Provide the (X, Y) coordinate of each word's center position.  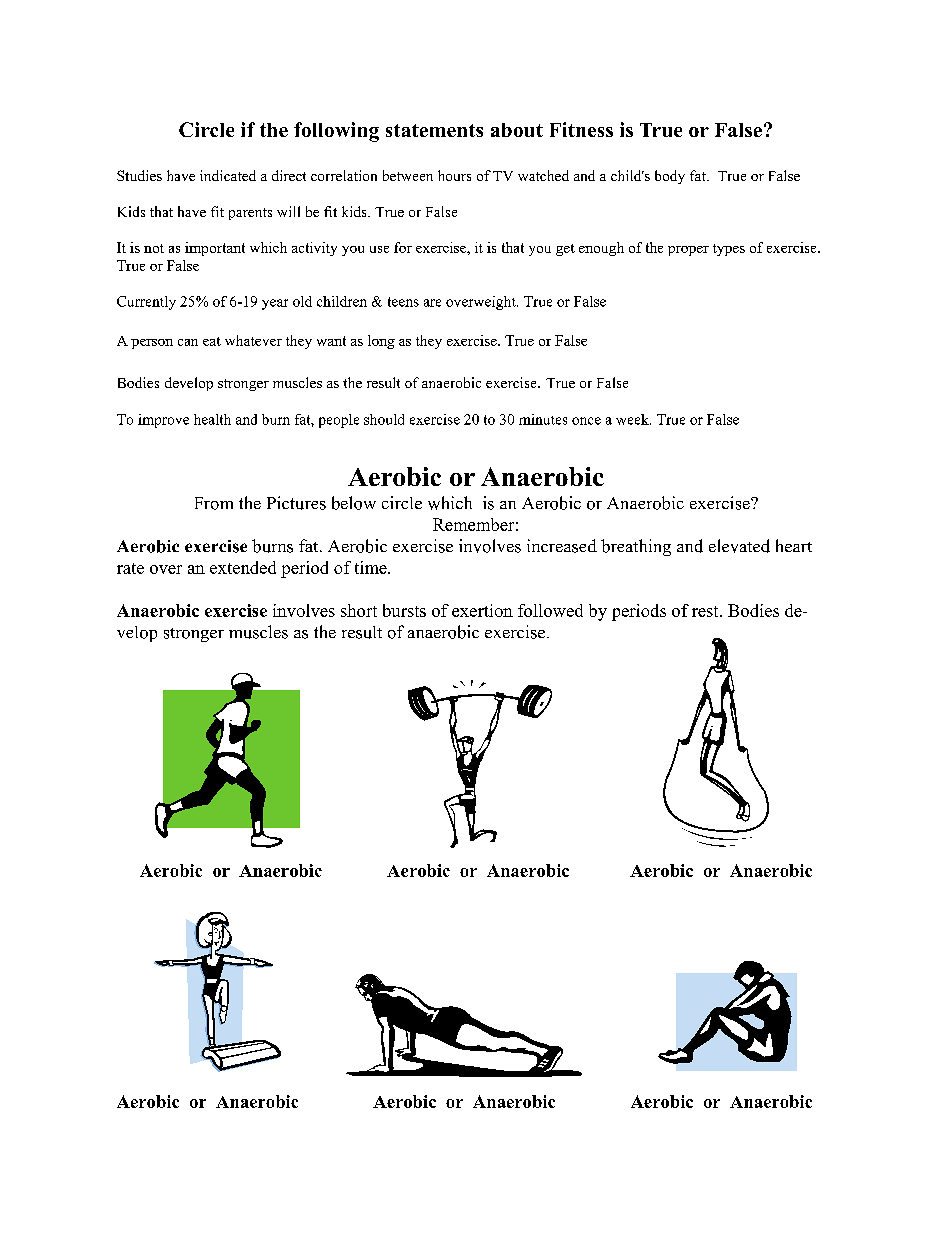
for (403, 247)
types (729, 250)
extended (243, 567)
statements (434, 130)
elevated (739, 546)
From (214, 503)
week (633, 419)
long (381, 342)
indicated (228, 175)
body (670, 177)
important (215, 249)
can (188, 342)
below (354, 503)
